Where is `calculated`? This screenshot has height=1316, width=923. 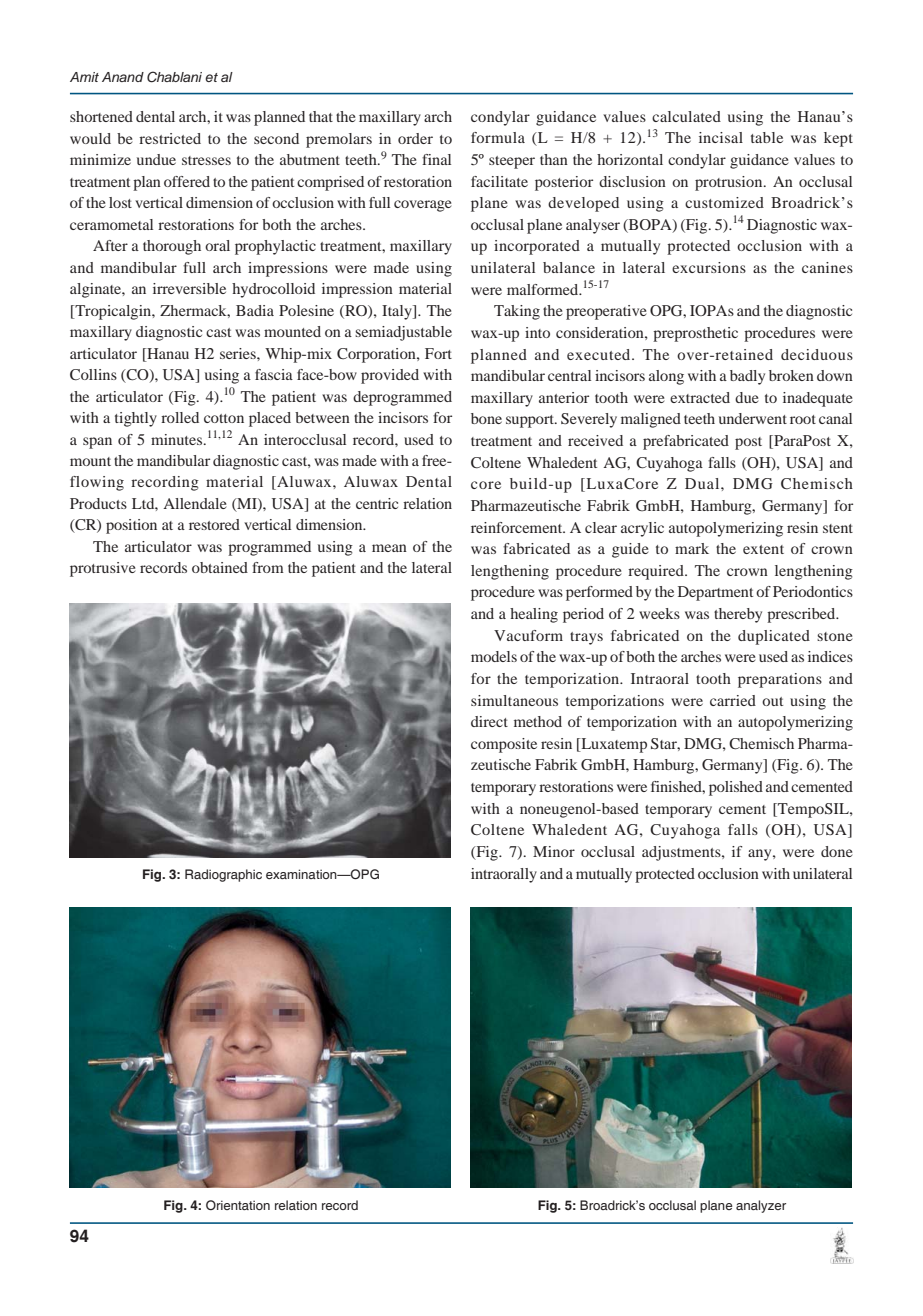 calculated is located at coordinates (686, 116).
